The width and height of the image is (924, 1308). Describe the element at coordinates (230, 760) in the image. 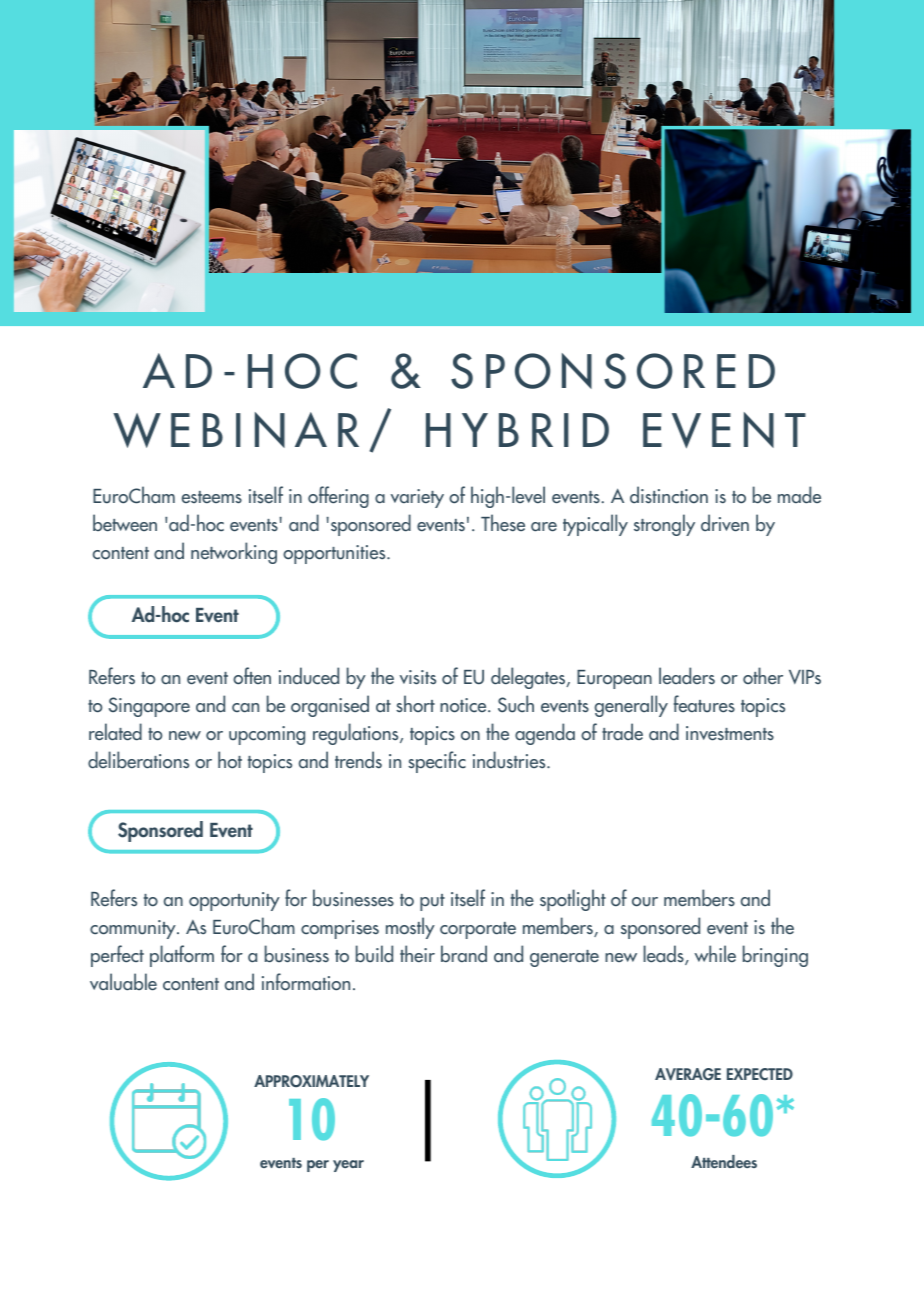

I see `hot` at that location.
